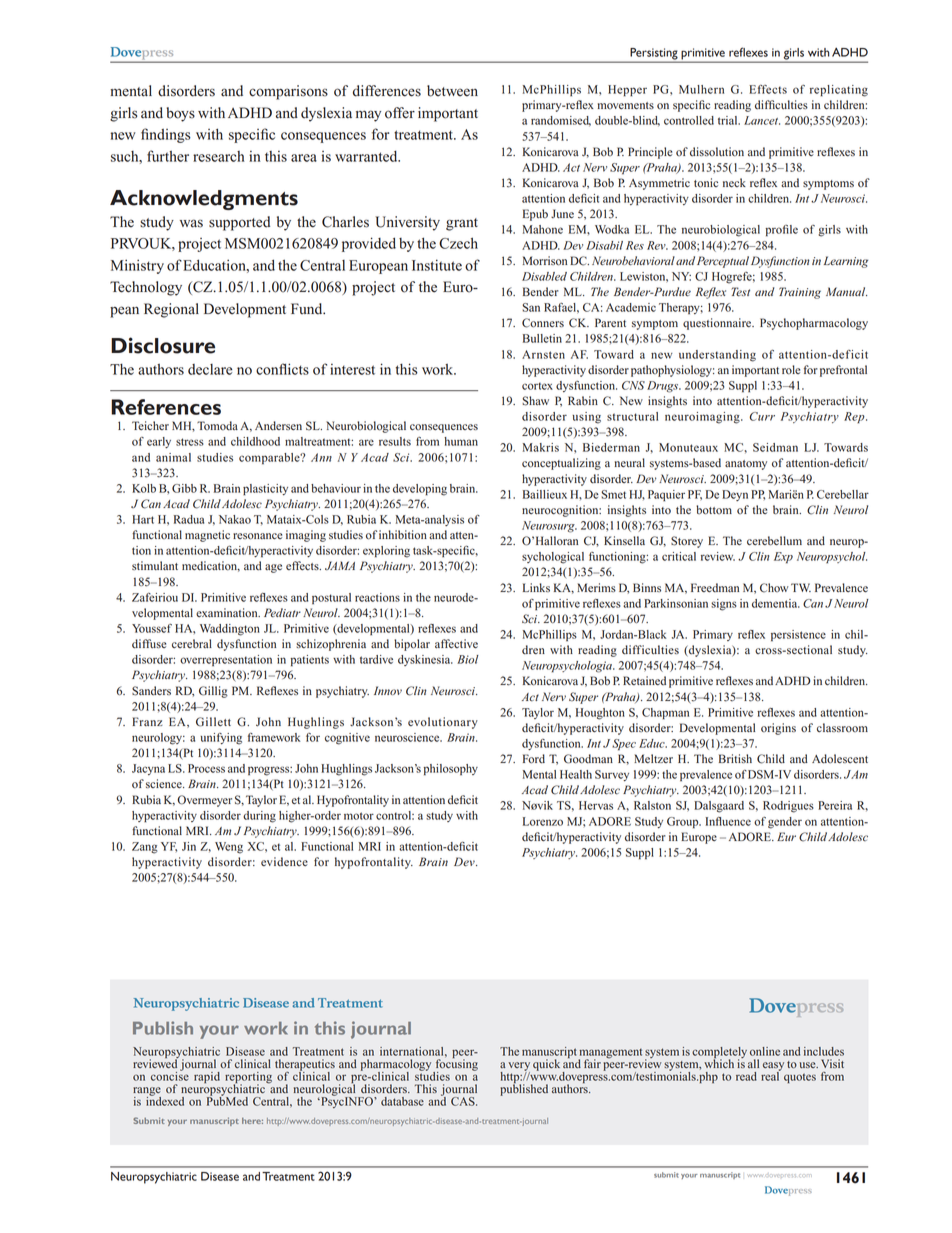 This image has width=952, height=1233. Describe the element at coordinates (543, 821) in the image. I see `Lorenzo` at that location.
